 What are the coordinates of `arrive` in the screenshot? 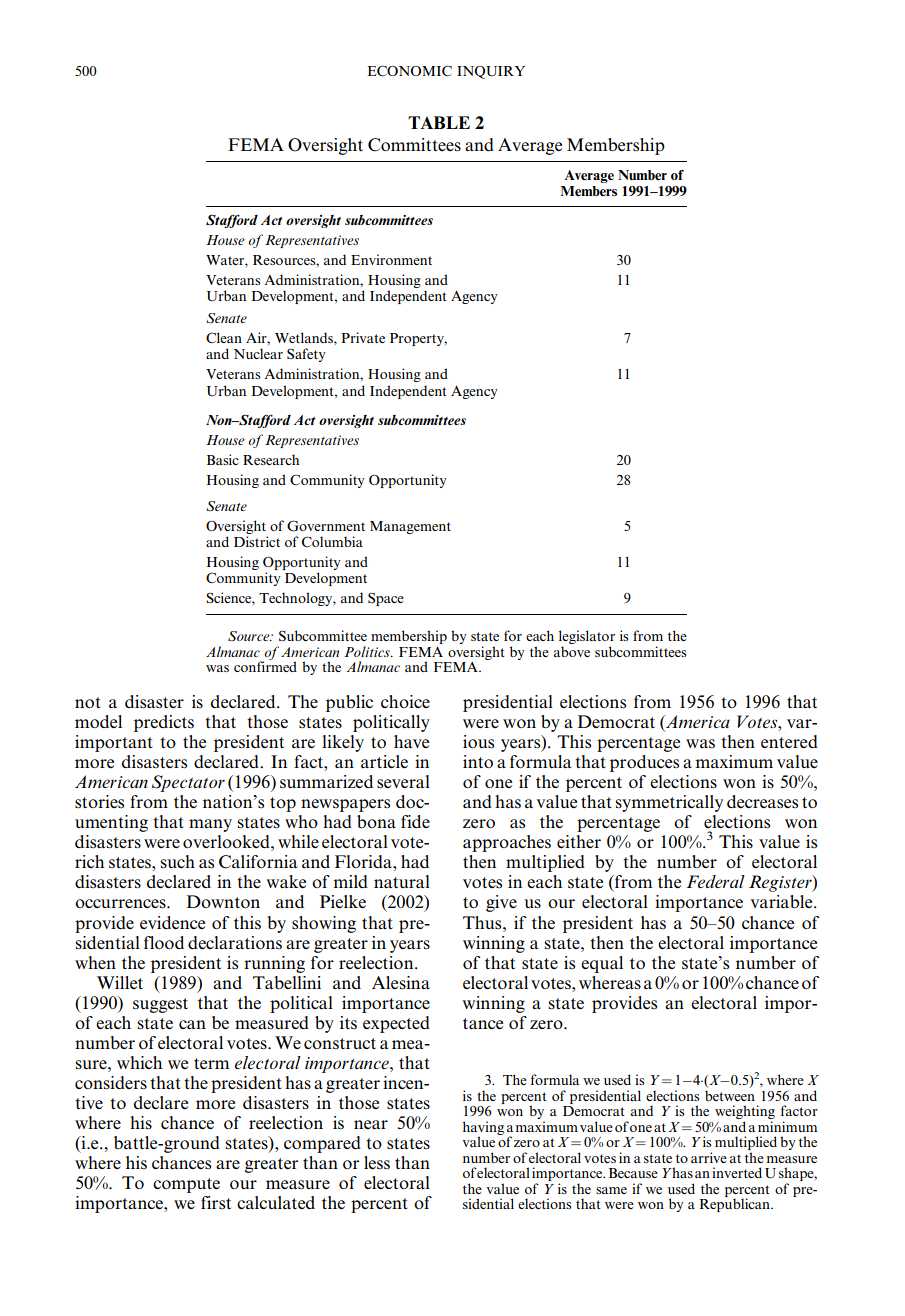 It's located at (709, 1157).
